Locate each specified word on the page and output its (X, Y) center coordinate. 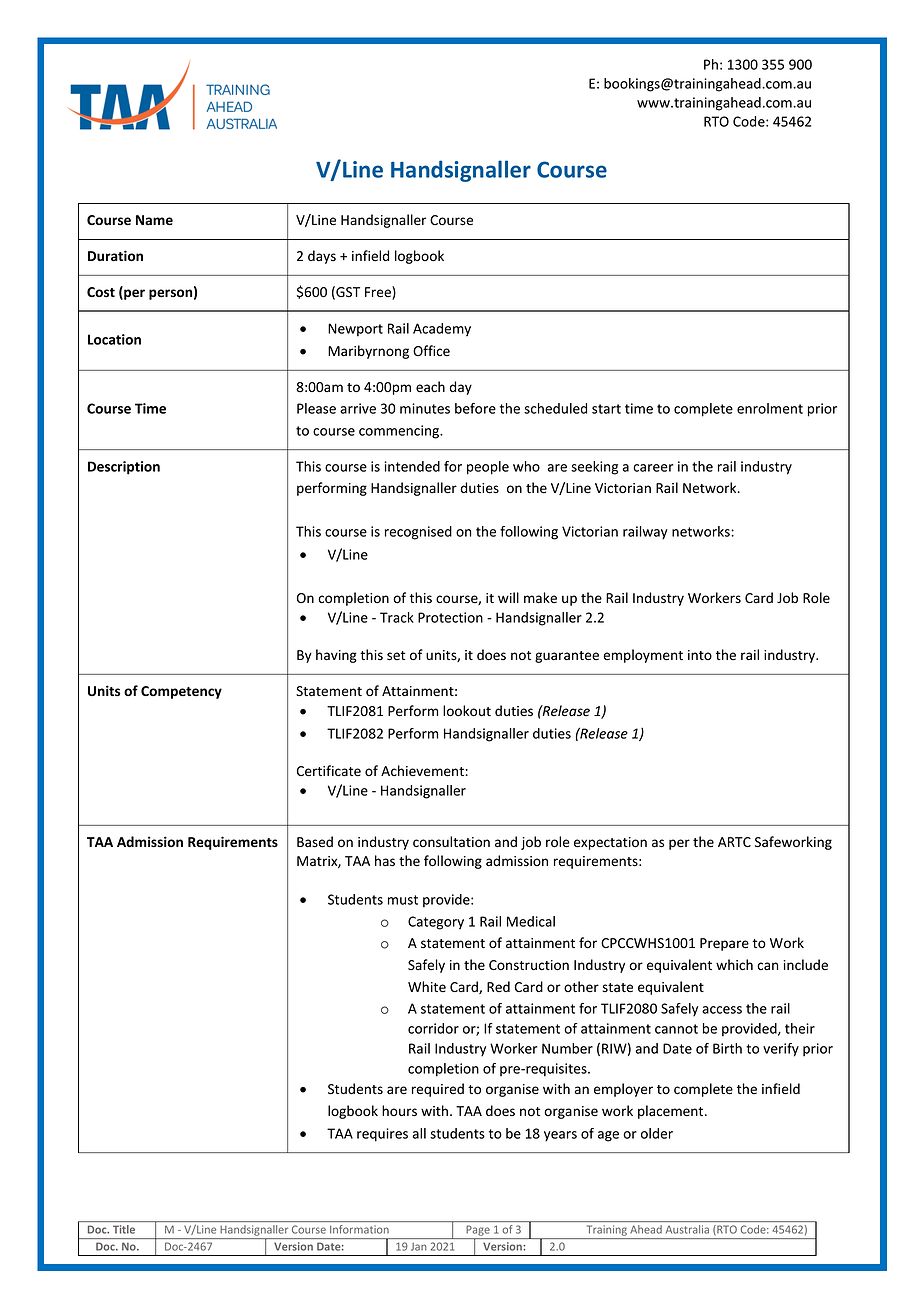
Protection (450, 617)
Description (124, 468)
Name (154, 220)
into (700, 655)
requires (382, 1135)
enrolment (770, 408)
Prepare (724, 944)
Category (436, 923)
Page (478, 1232)
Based (315, 842)
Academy (442, 330)
